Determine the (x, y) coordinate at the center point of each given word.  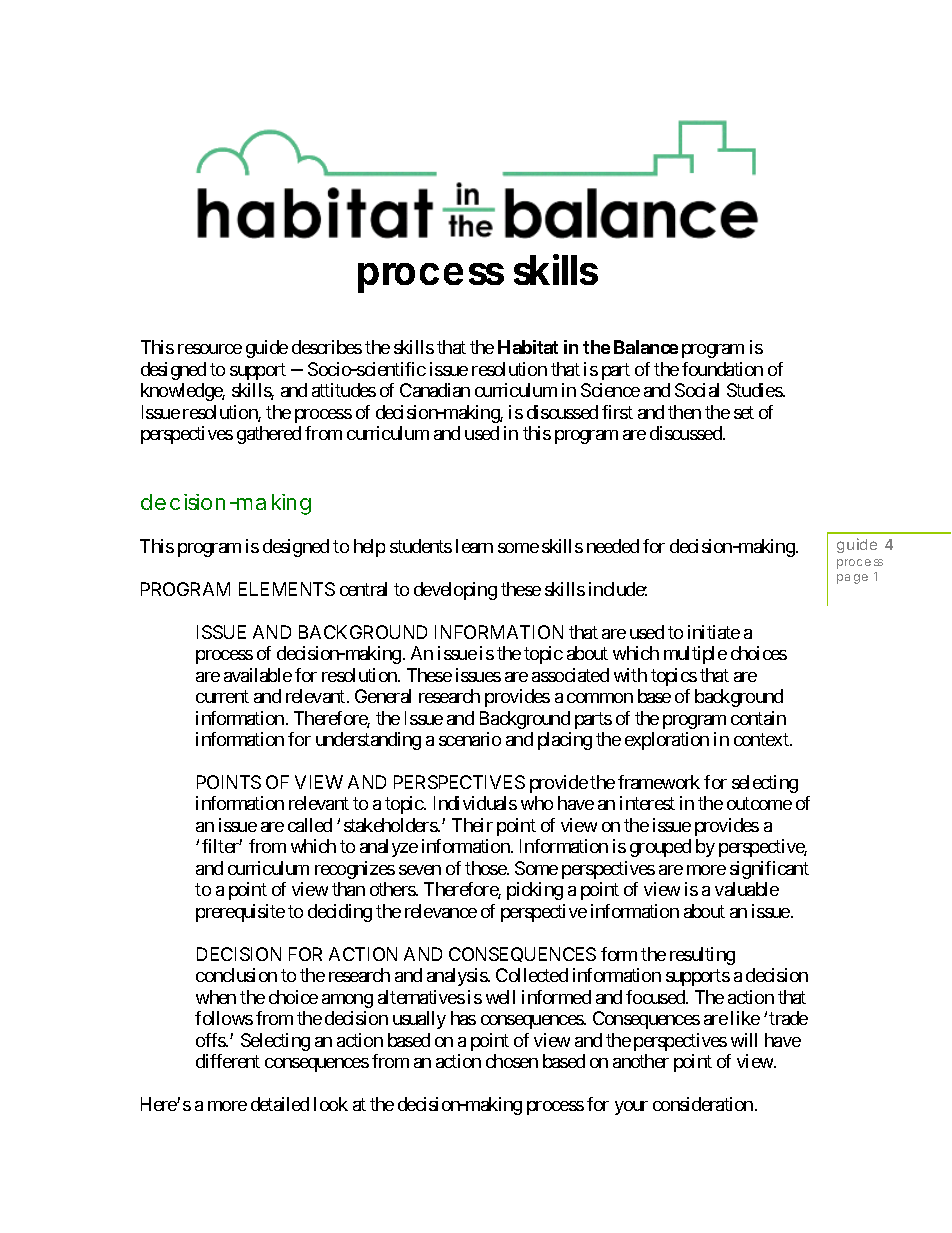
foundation (722, 369)
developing (455, 591)
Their (472, 825)
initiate (714, 632)
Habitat (528, 347)
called (310, 825)
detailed (280, 1104)
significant (769, 870)
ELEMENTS (287, 589)
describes (327, 347)
